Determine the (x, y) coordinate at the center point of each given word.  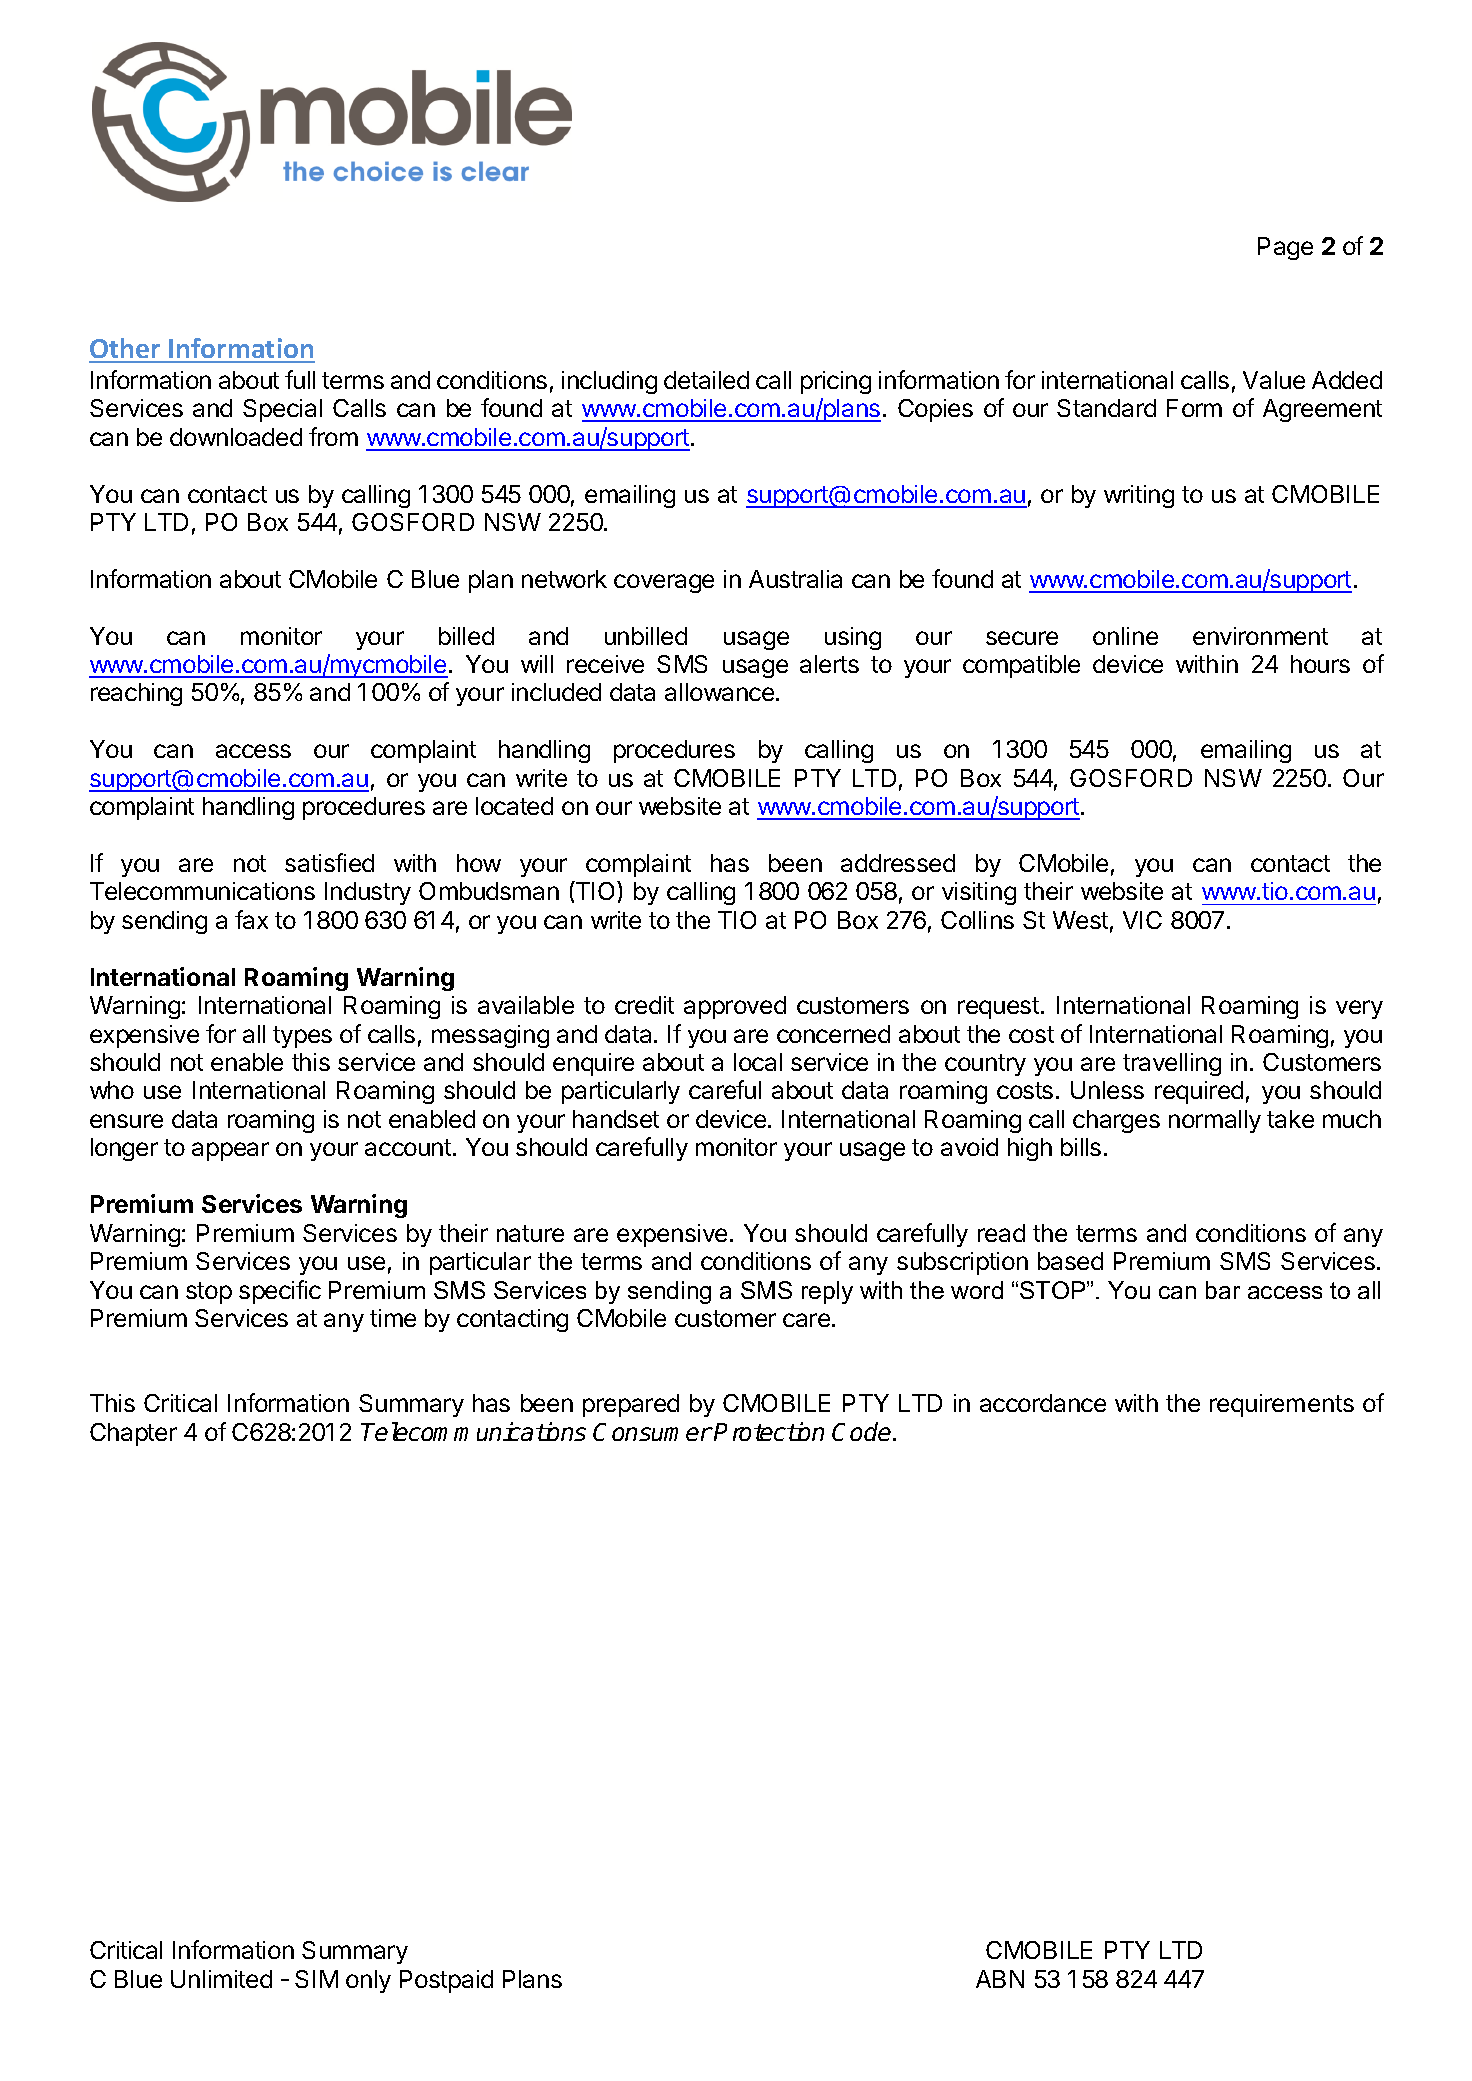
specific (280, 1292)
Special (282, 410)
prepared (631, 1405)
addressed (898, 863)
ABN (1000, 1979)
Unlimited (221, 1979)
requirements (1282, 1405)
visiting (979, 893)
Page (1285, 248)
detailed (706, 380)
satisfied (329, 862)
